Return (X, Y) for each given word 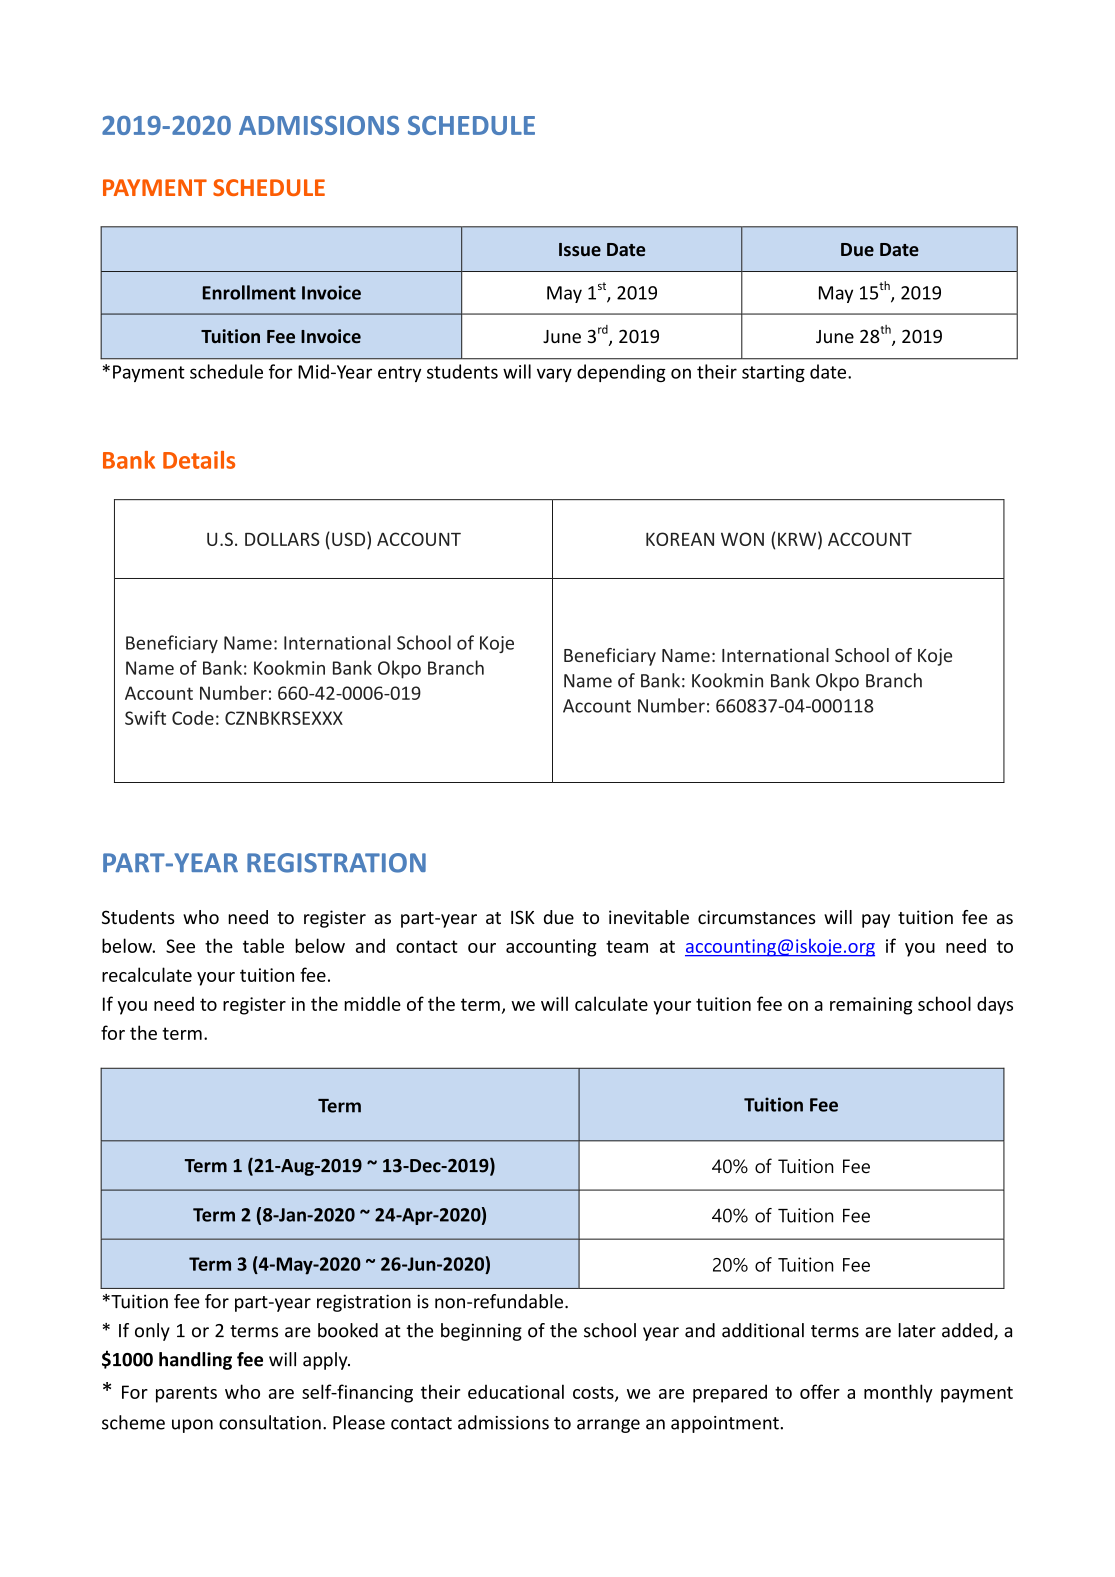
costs (594, 1393)
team (627, 946)
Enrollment (249, 292)
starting (773, 373)
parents (186, 1394)
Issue (580, 249)
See (180, 946)
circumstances (757, 917)
